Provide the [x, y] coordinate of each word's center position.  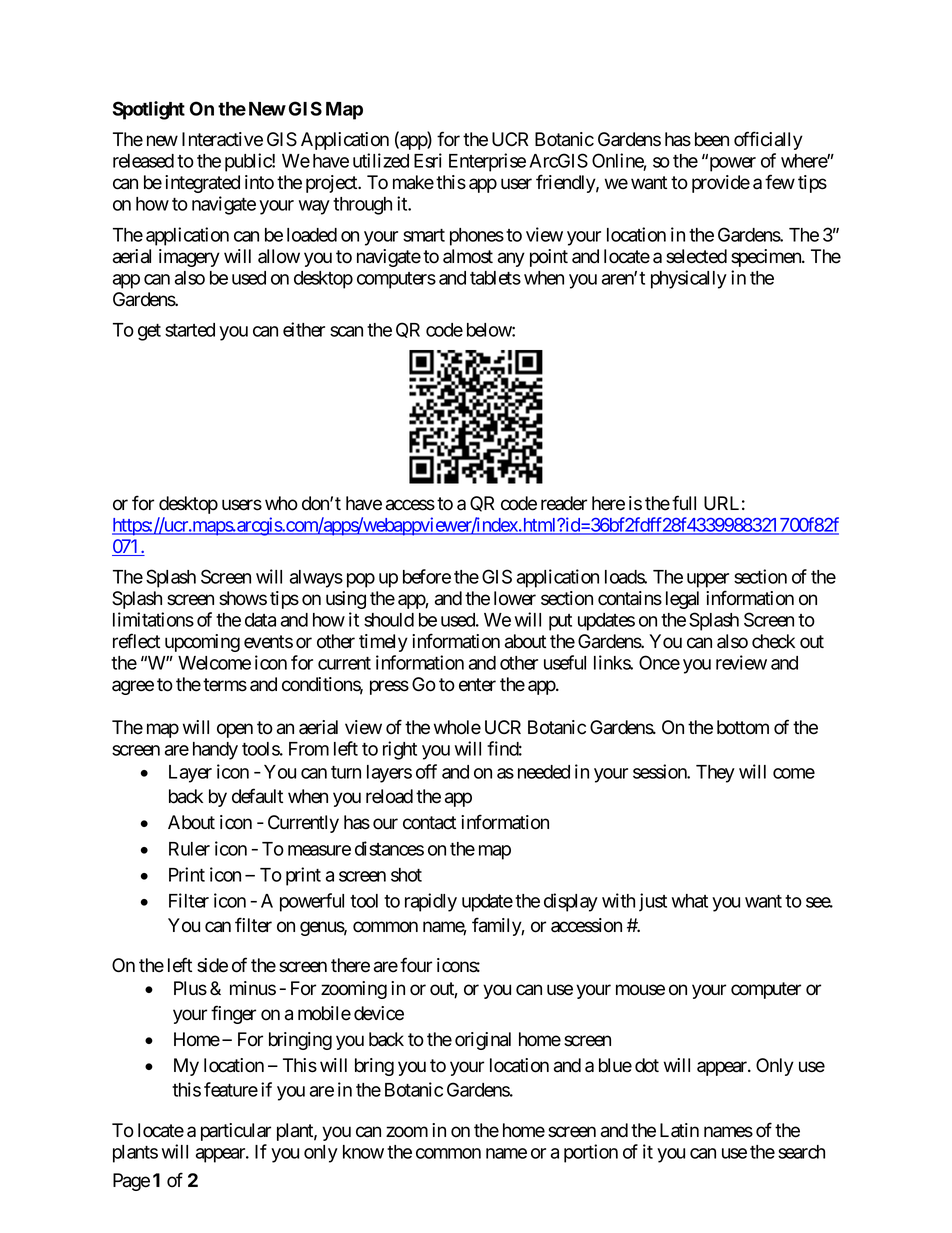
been [712, 139]
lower [515, 598]
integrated [202, 184]
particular [236, 1132]
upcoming [202, 643]
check [773, 641]
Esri [428, 160]
